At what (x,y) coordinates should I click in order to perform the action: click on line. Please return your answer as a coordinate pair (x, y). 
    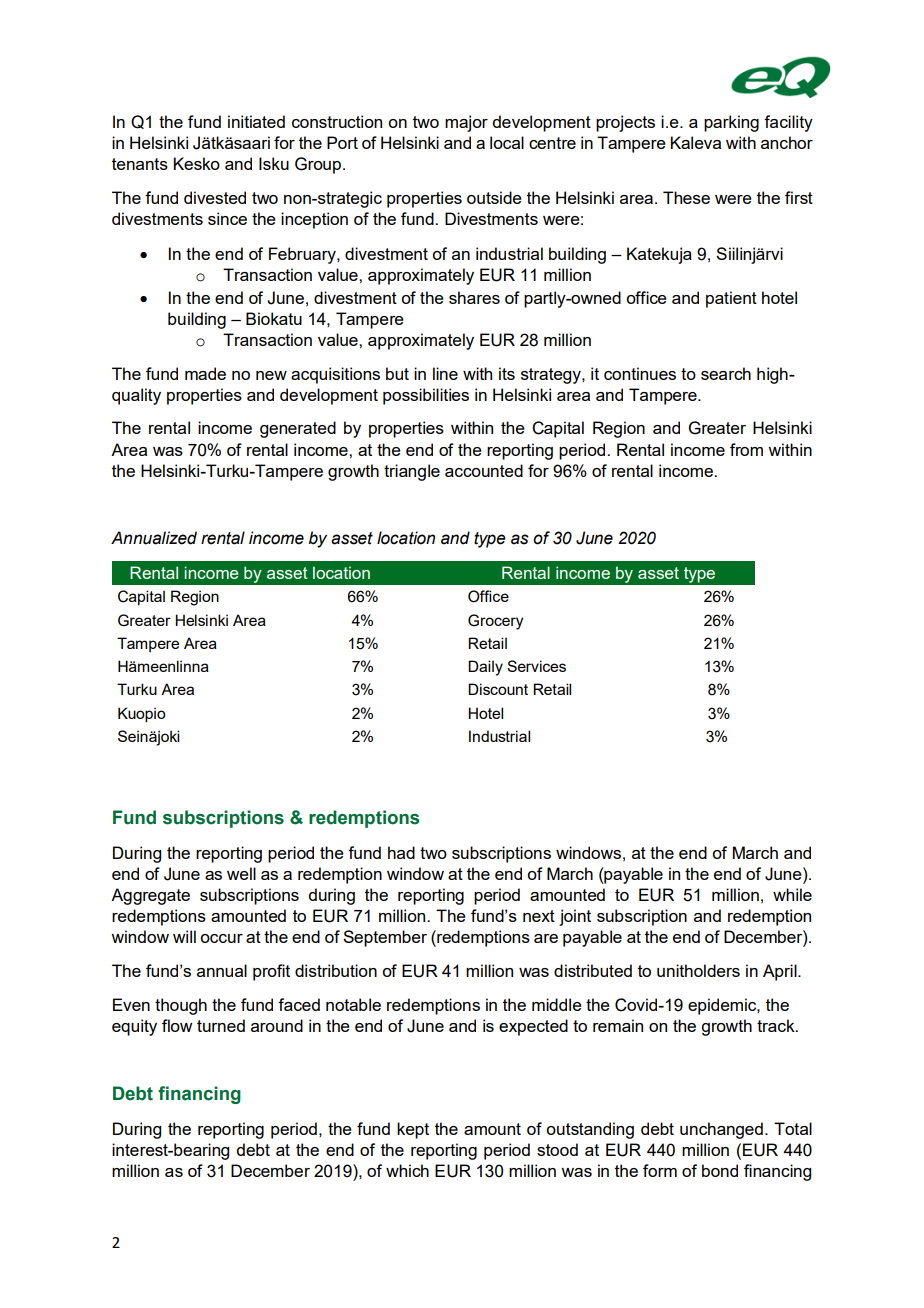
    Looking at the image, I should click on (445, 373).
